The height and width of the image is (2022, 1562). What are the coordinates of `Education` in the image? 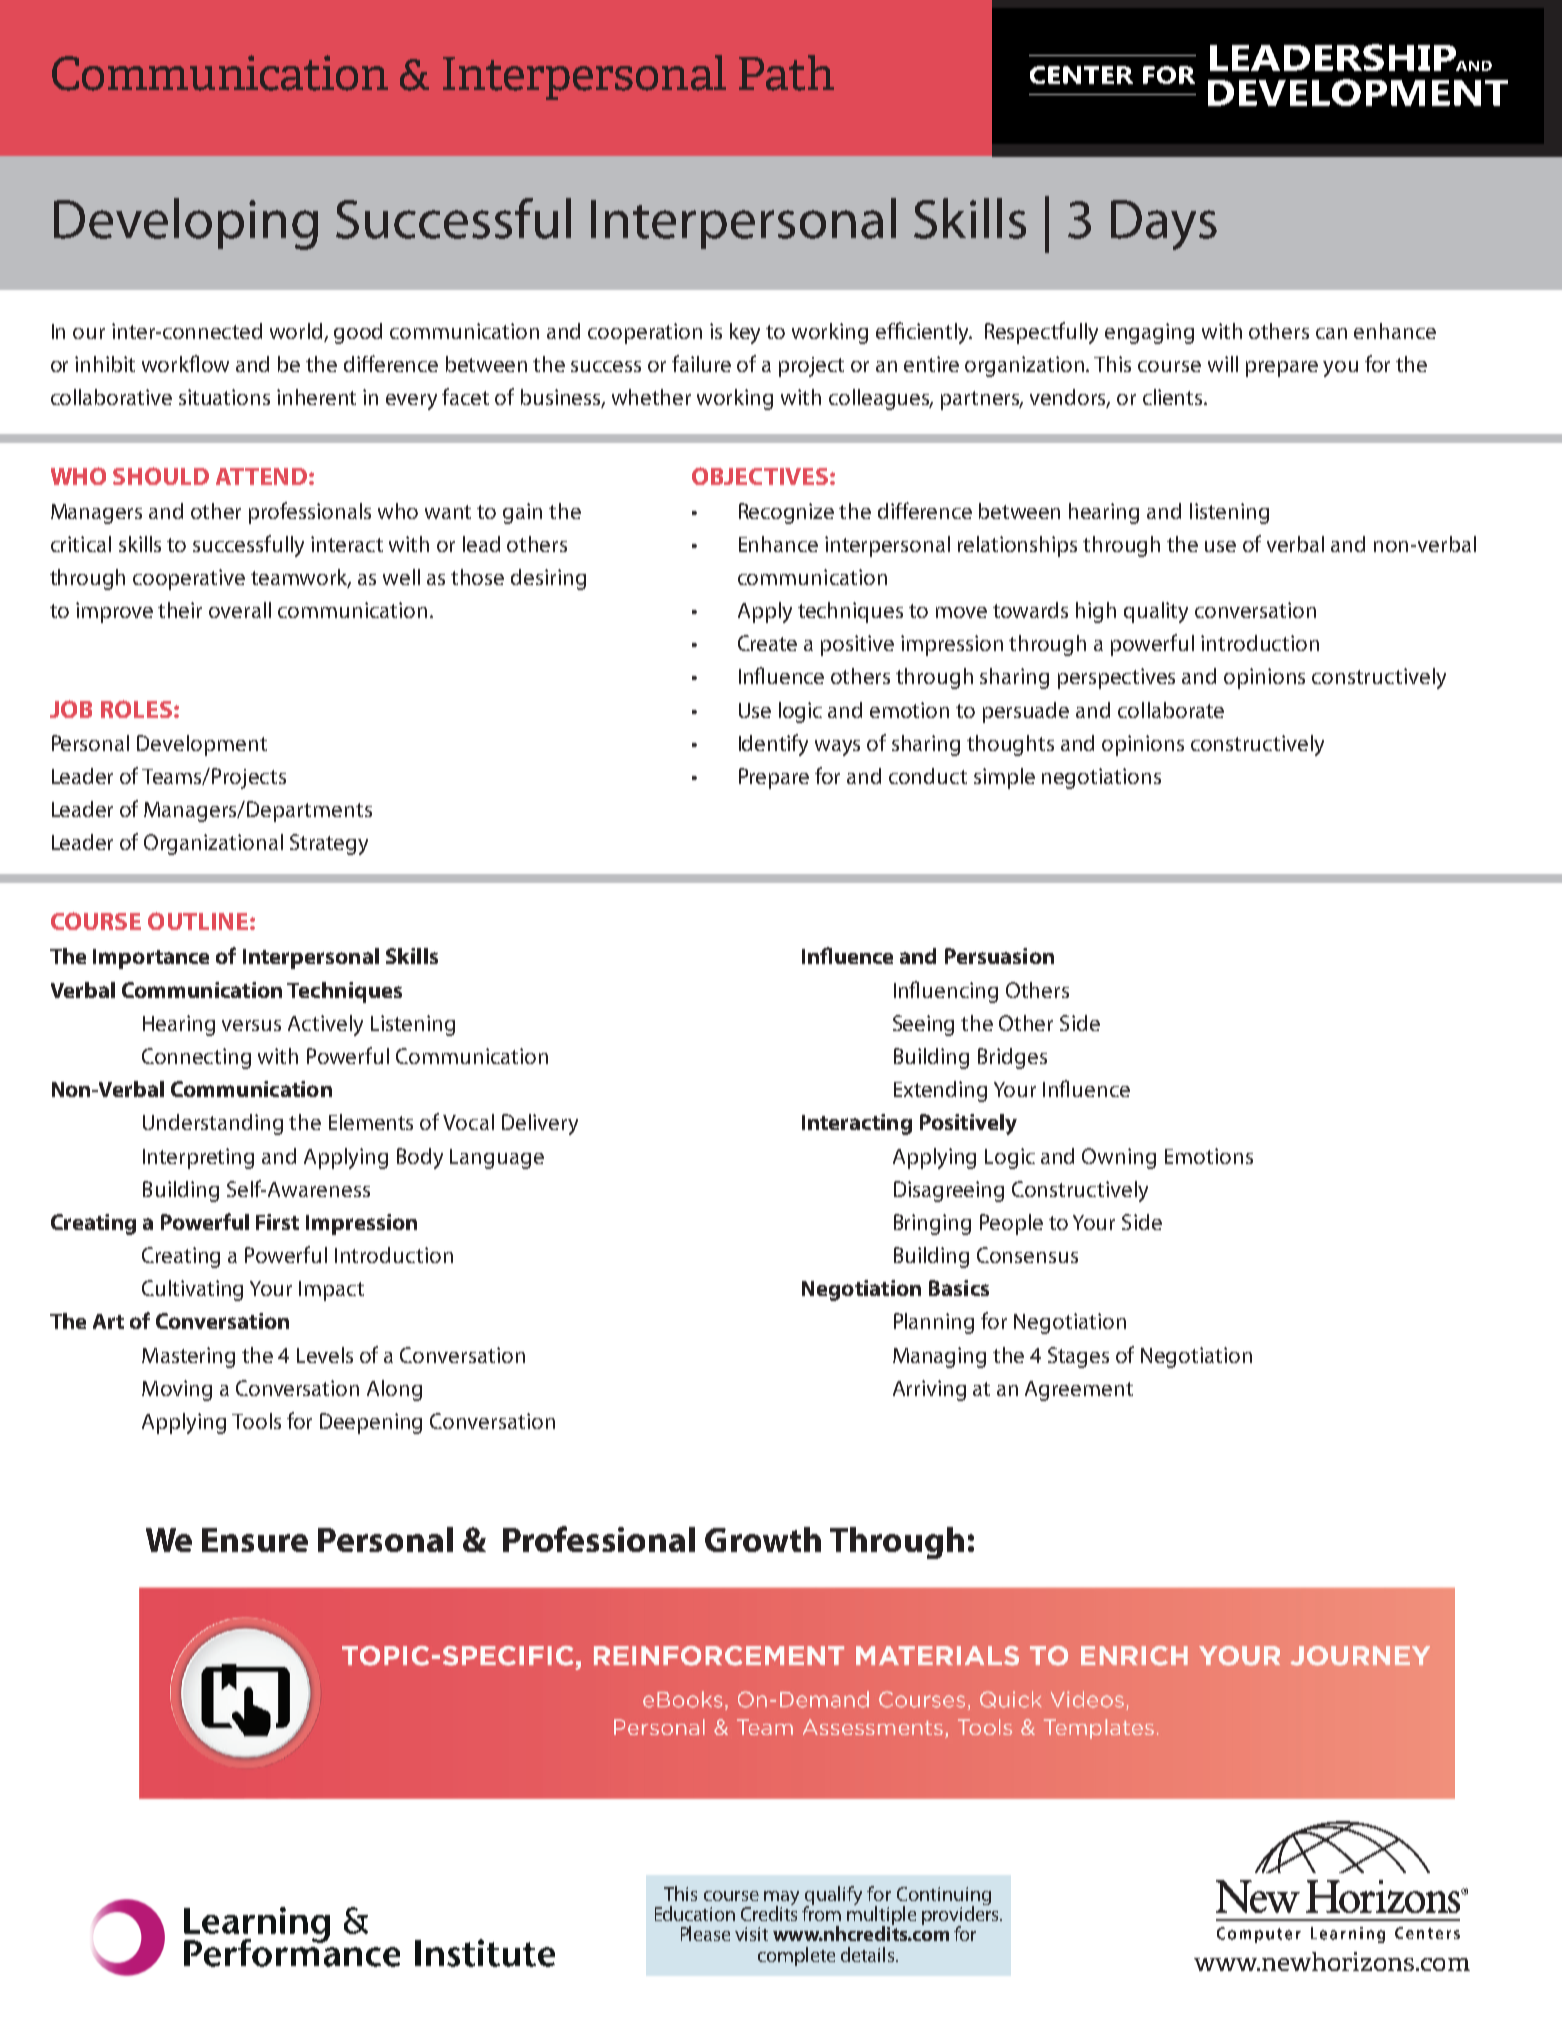 It's located at (695, 1913).
